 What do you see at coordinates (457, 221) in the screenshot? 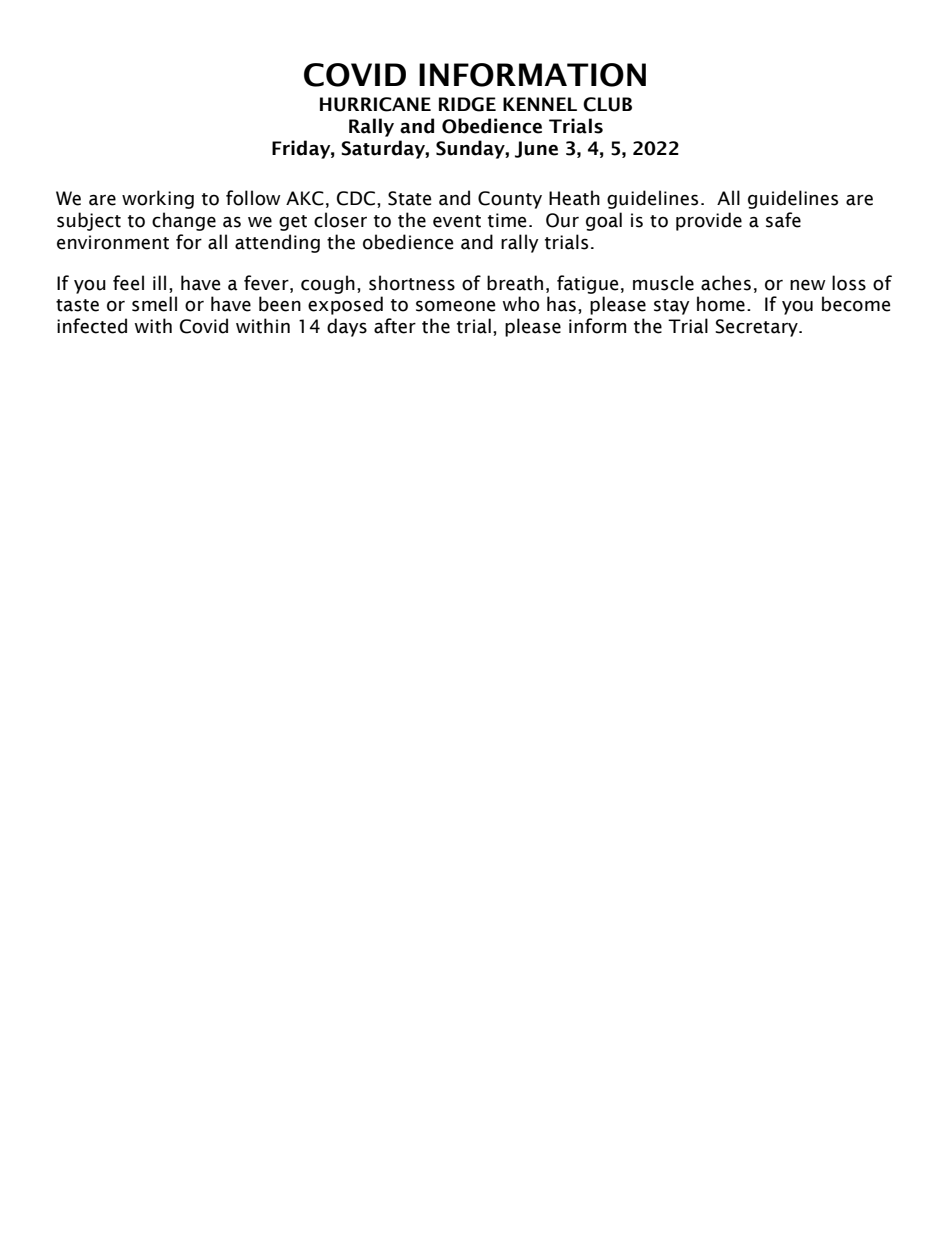
I see `event` at bounding box center [457, 221].
